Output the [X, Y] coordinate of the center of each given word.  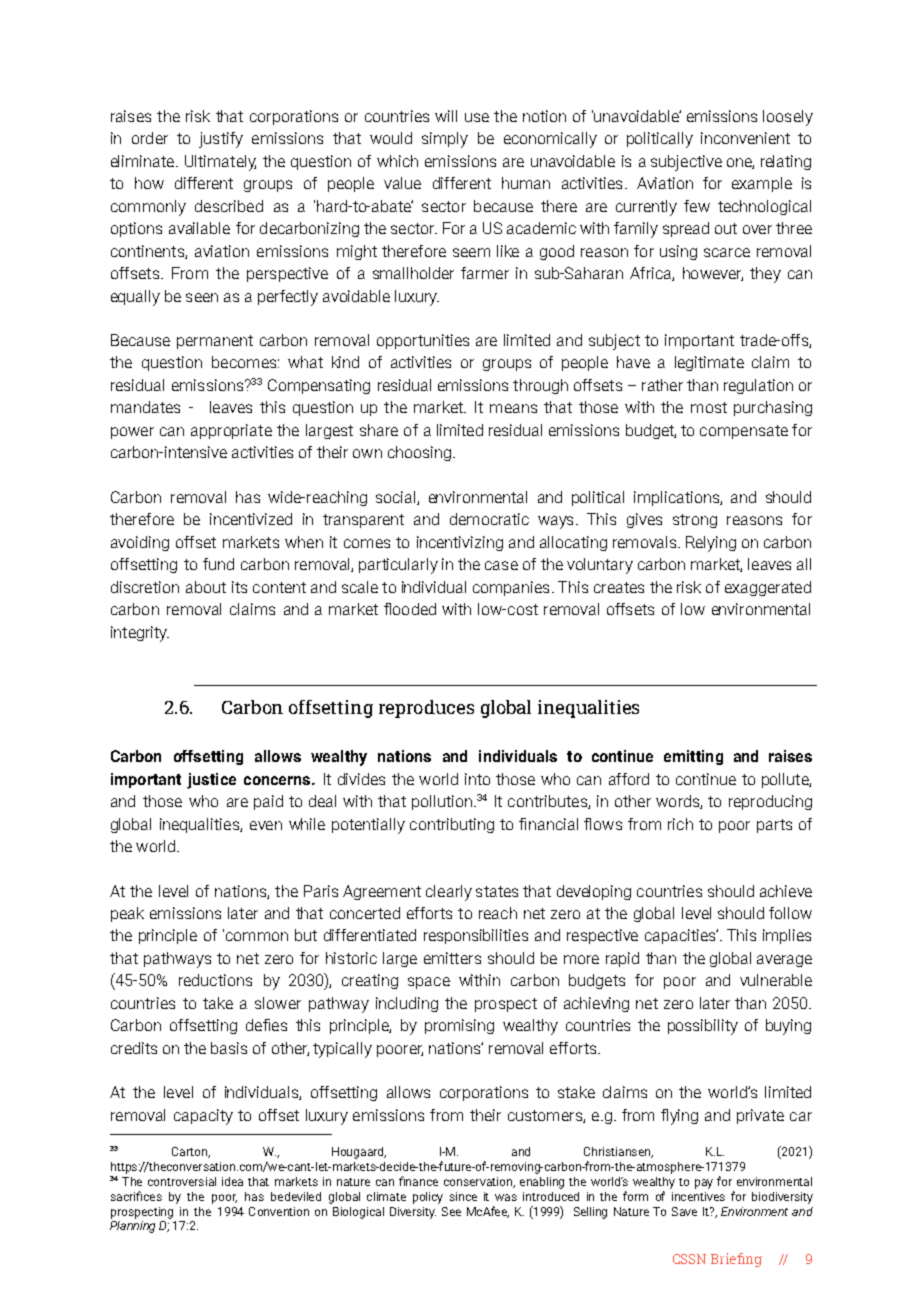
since [463, 1196]
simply [445, 140]
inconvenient [745, 138]
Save [684, 1211]
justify [221, 140]
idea [232, 1181]
